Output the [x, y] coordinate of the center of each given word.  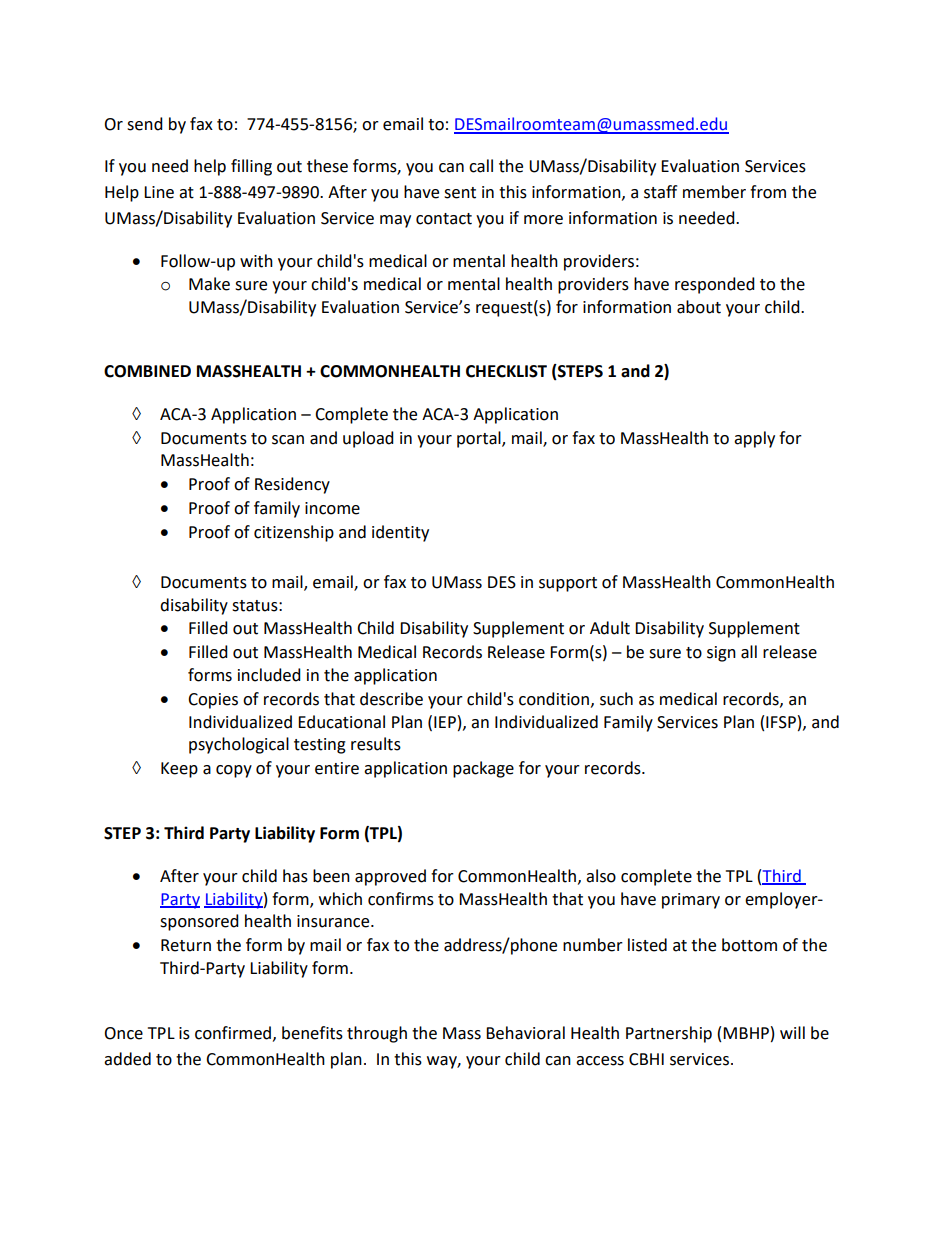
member [714, 192]
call [481, 166]
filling [251, 167]
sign [721, 654]
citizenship [294, 533]
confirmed [234, 1033]
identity [400, 533]
